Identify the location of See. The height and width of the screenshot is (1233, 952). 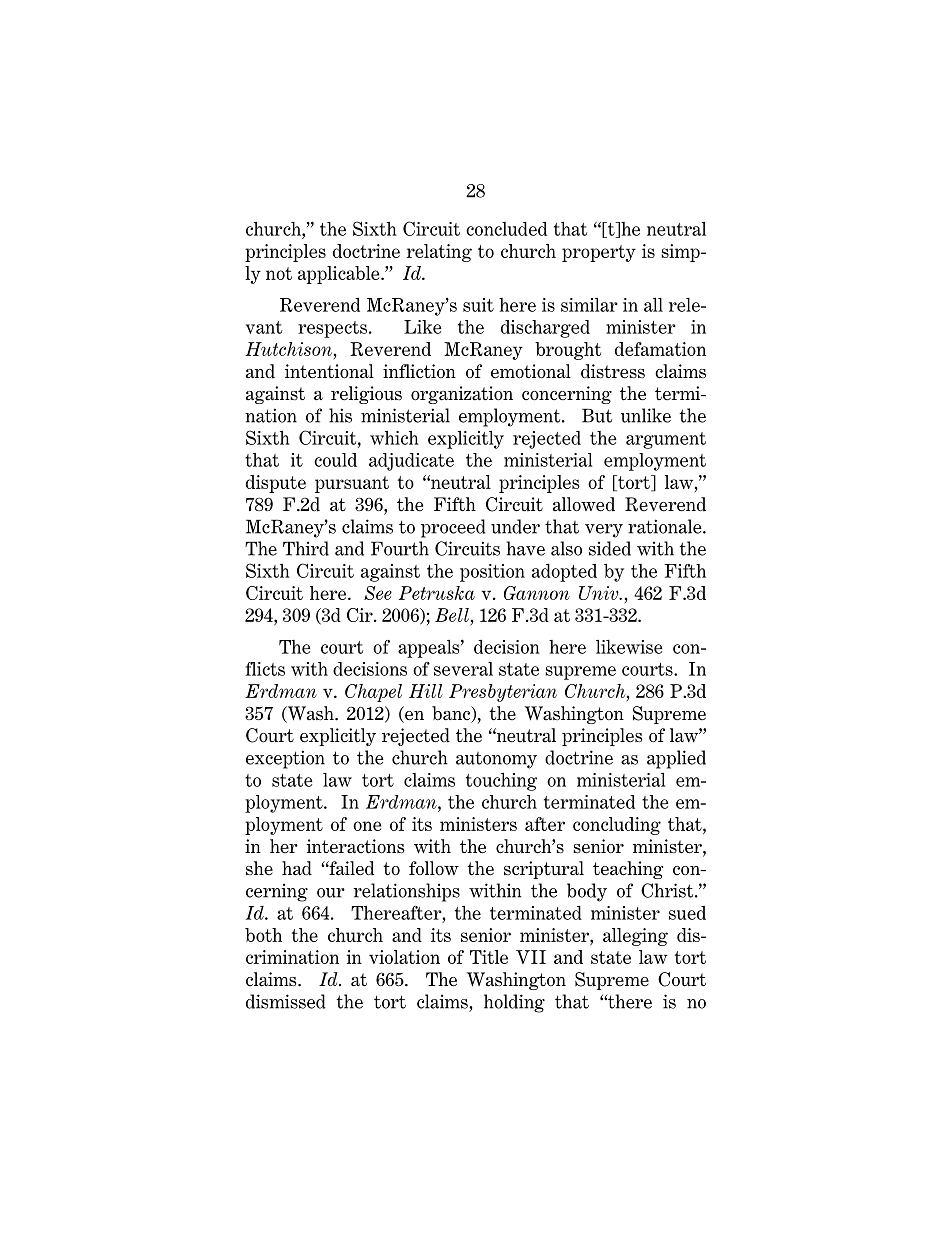
(378, 593).
